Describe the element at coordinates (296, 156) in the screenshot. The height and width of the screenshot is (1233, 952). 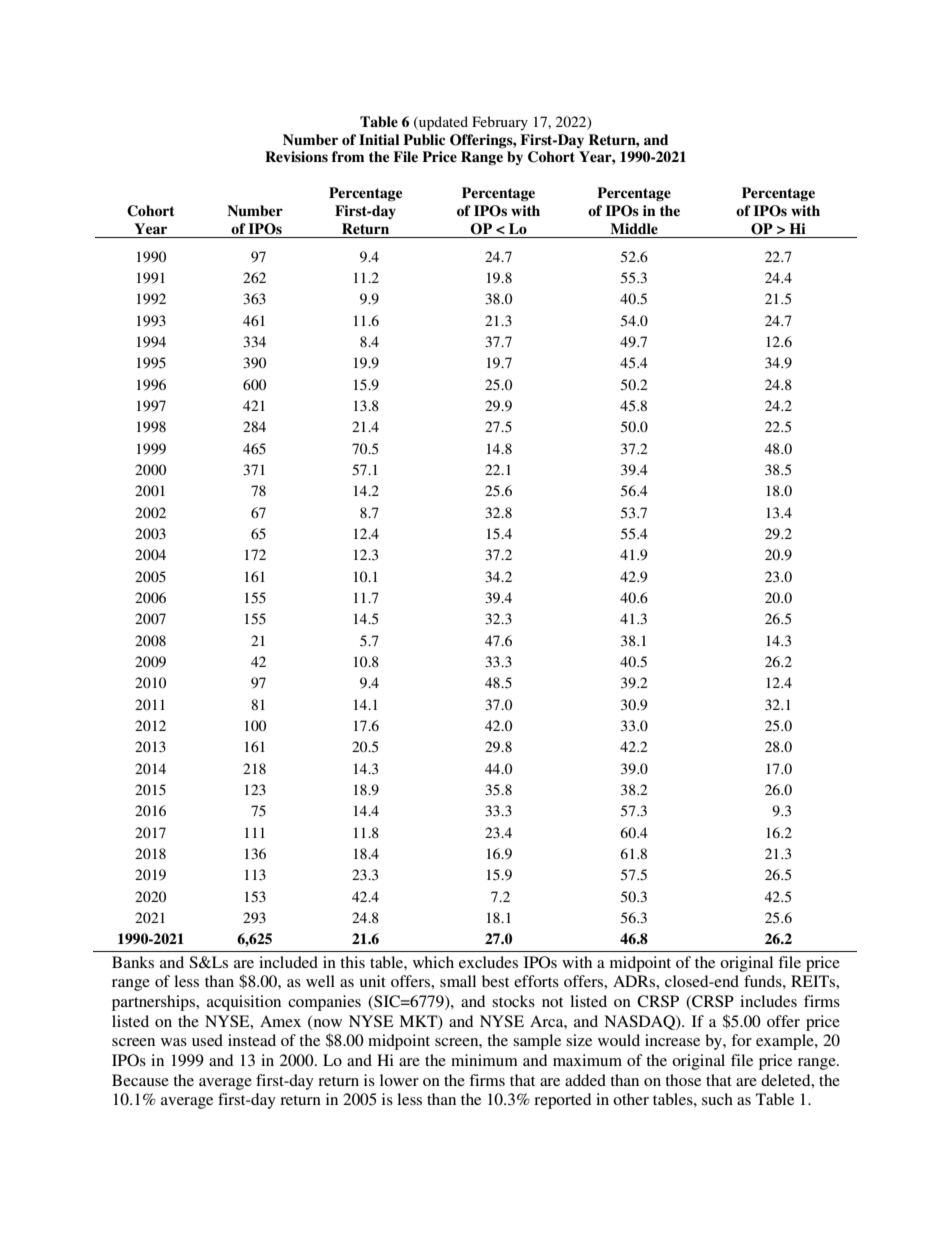
I see `Revisions` at that location.
